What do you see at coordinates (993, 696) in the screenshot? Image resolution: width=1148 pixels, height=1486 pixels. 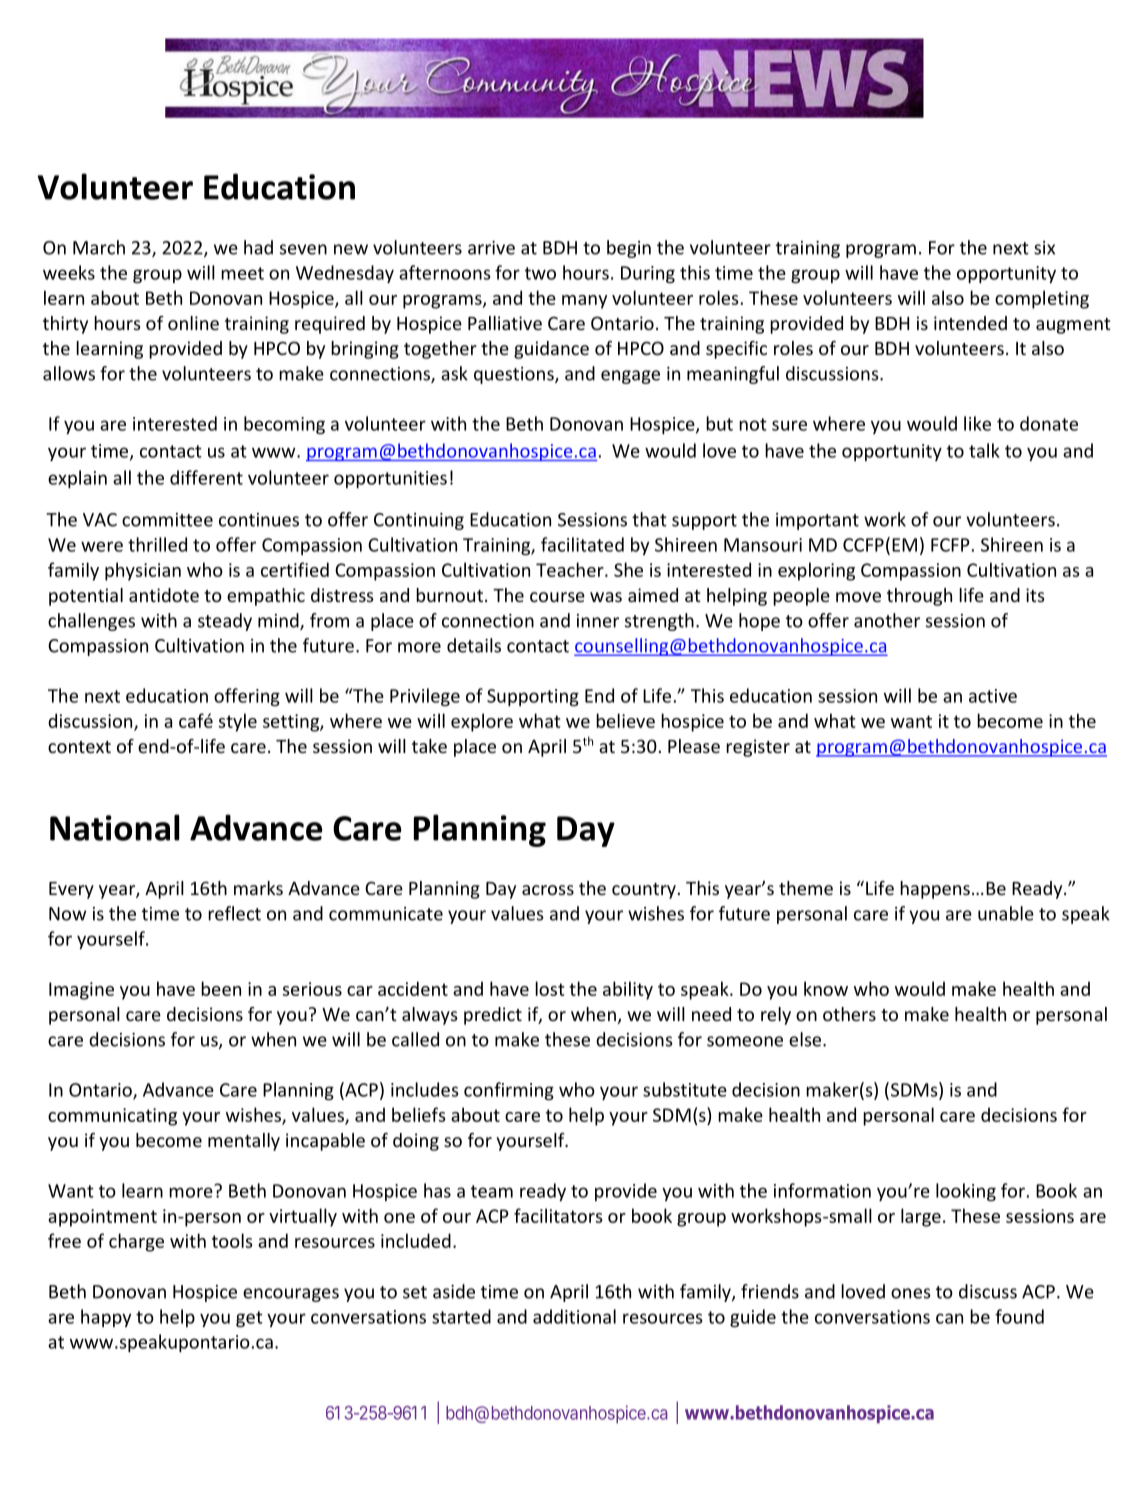 I see `active` at bounding box center [993, 696].
